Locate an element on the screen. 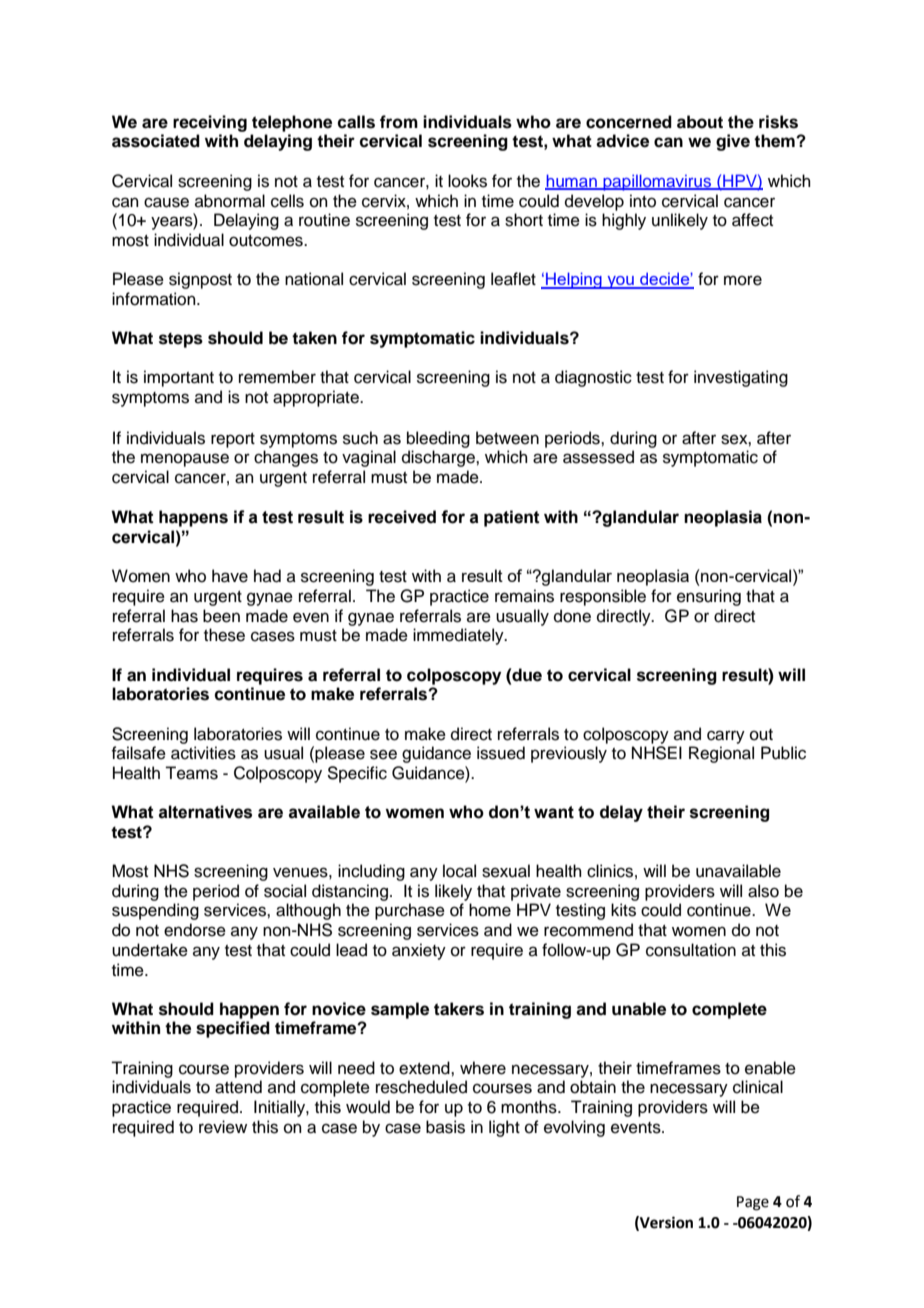  menopause is located at coordinates (185, 460).
